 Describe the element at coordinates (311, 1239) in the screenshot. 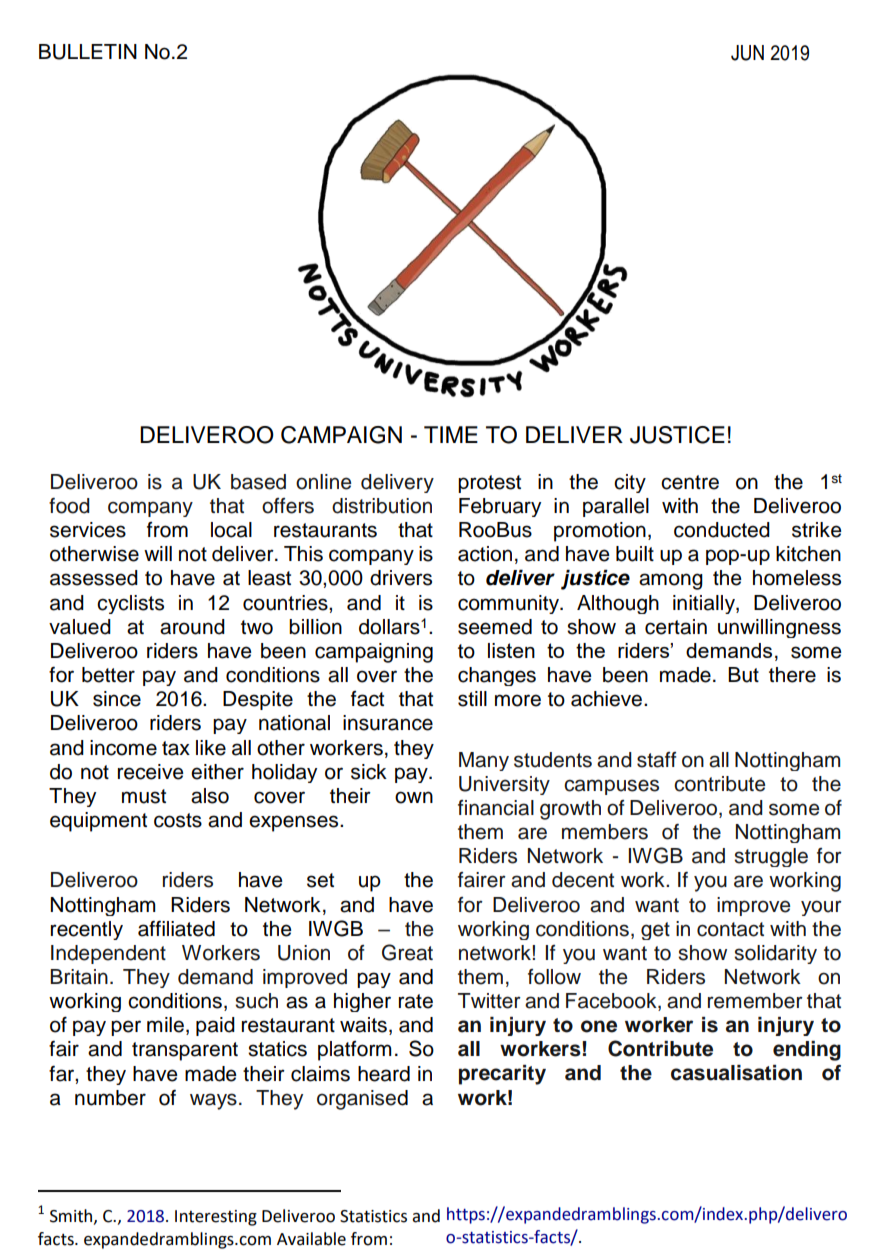

I see `Available` at that location.
